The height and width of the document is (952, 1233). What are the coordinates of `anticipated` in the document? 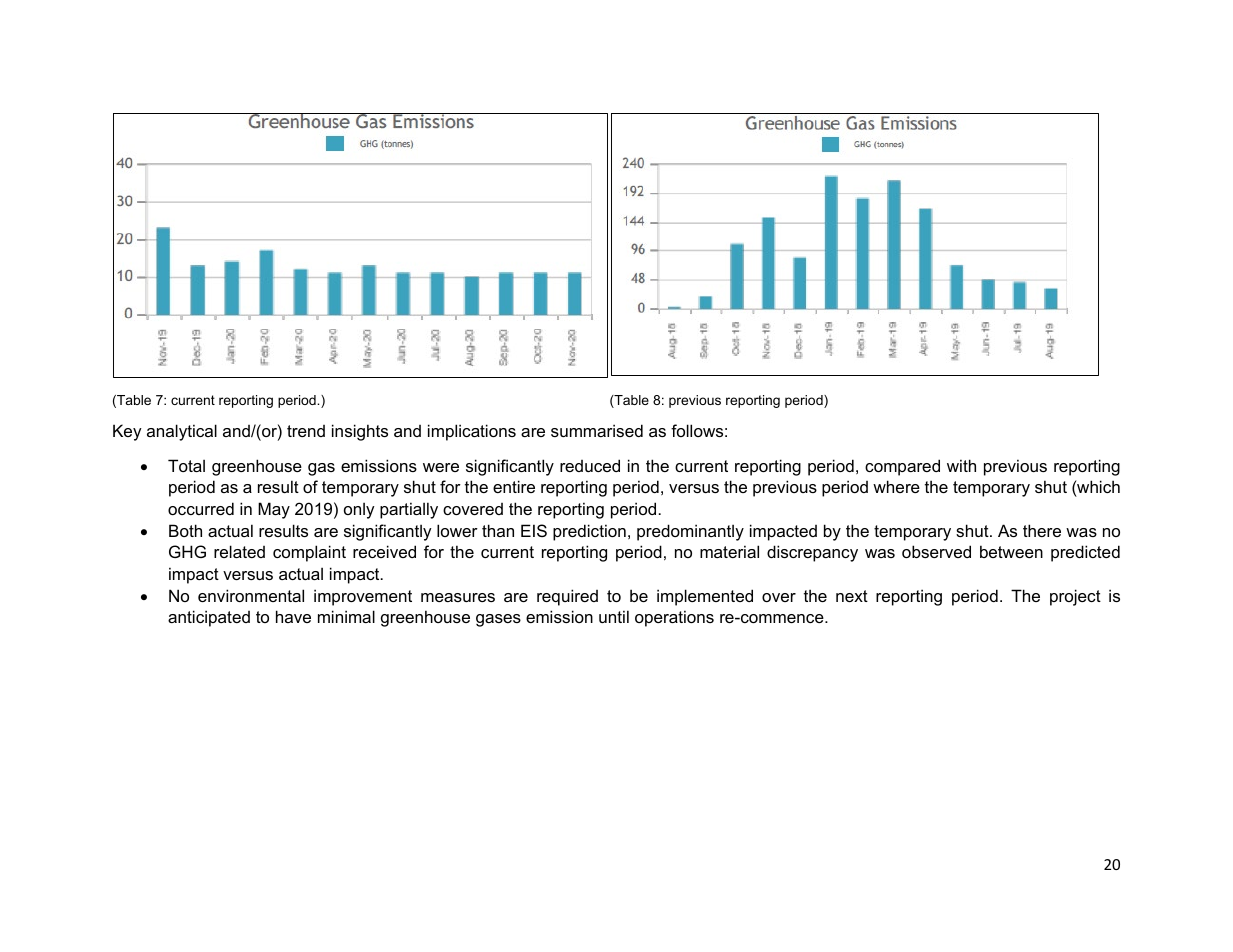 It's located at (209, 618).
